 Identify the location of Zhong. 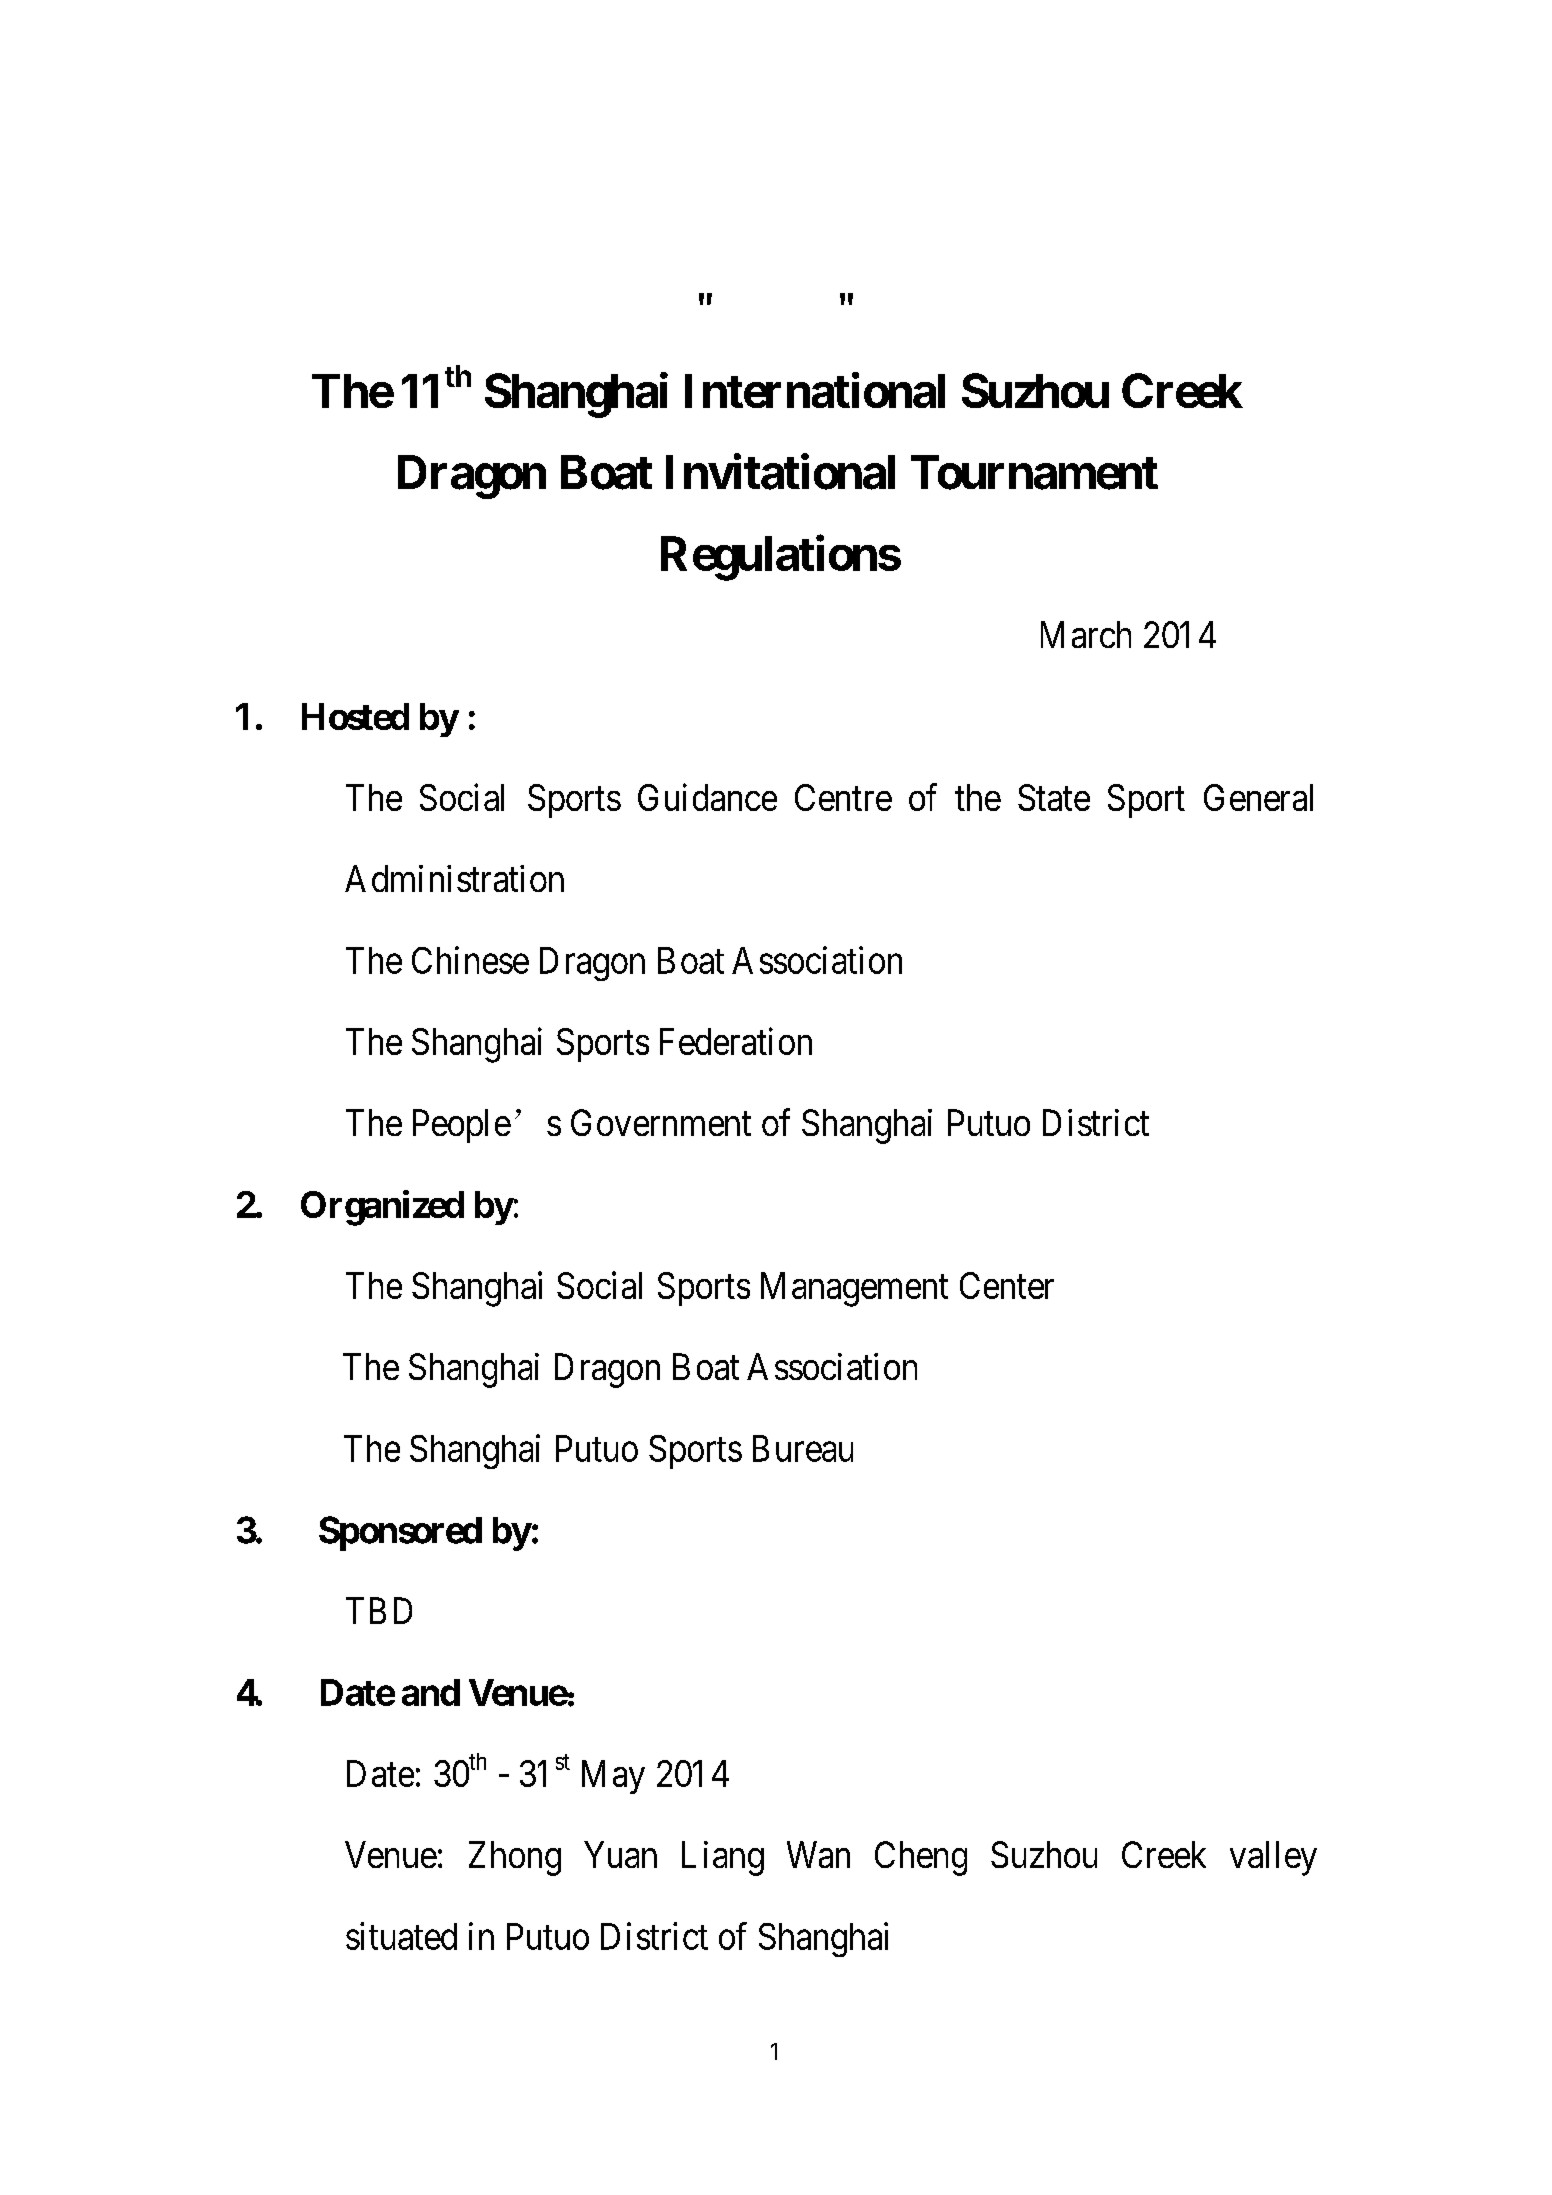
(515, 1858).
